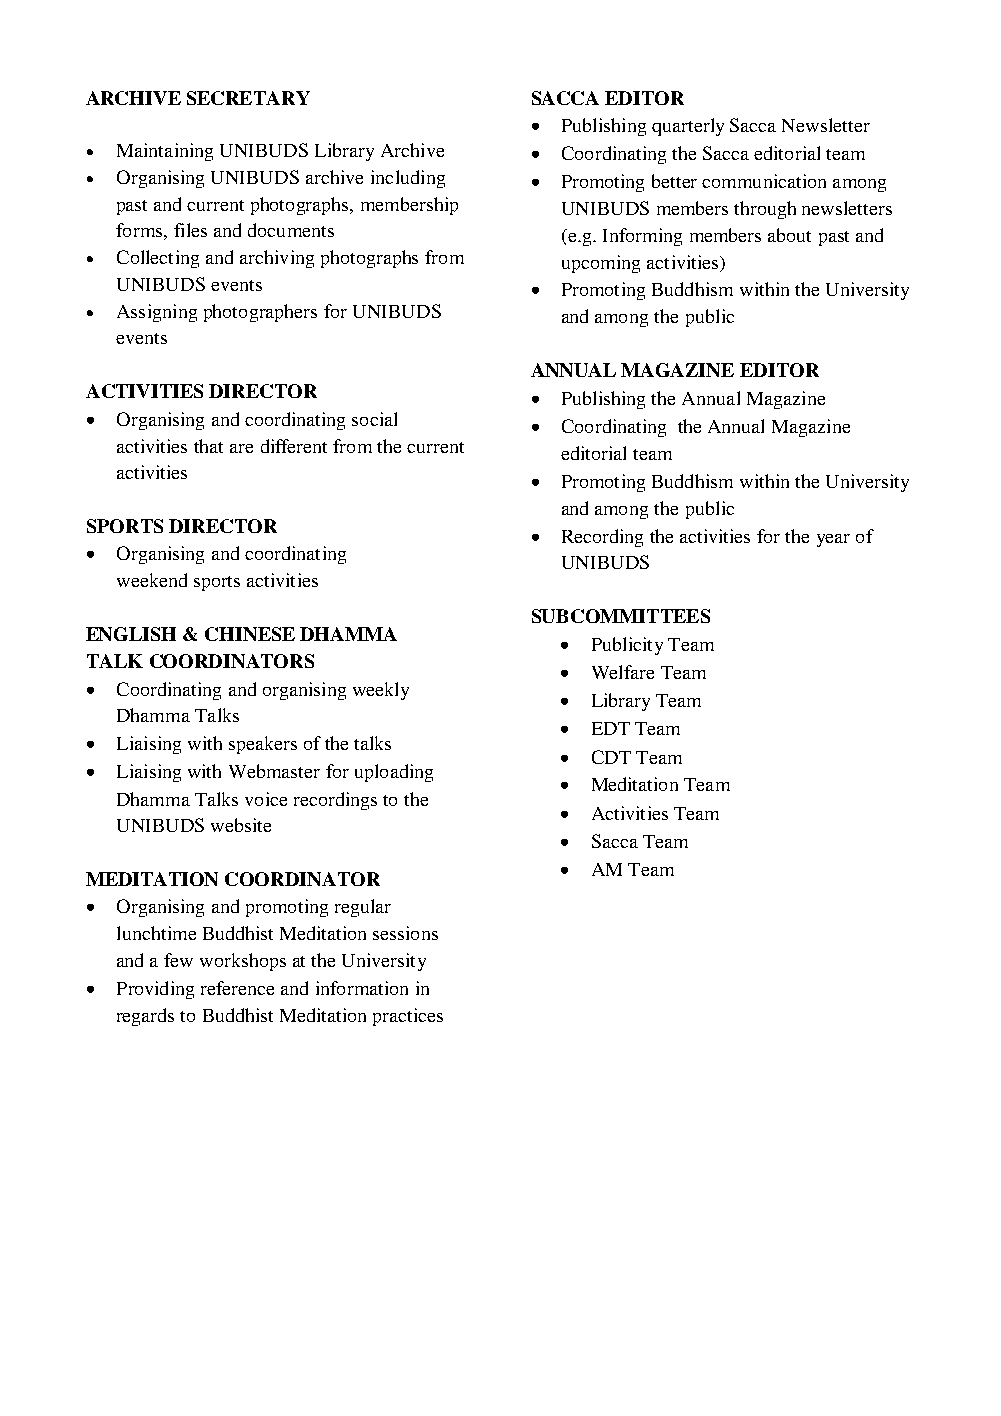  What do you see at coordinates (408, 1017) in the screenshot?
I see `practices` at bounding box center [408, 1017].
